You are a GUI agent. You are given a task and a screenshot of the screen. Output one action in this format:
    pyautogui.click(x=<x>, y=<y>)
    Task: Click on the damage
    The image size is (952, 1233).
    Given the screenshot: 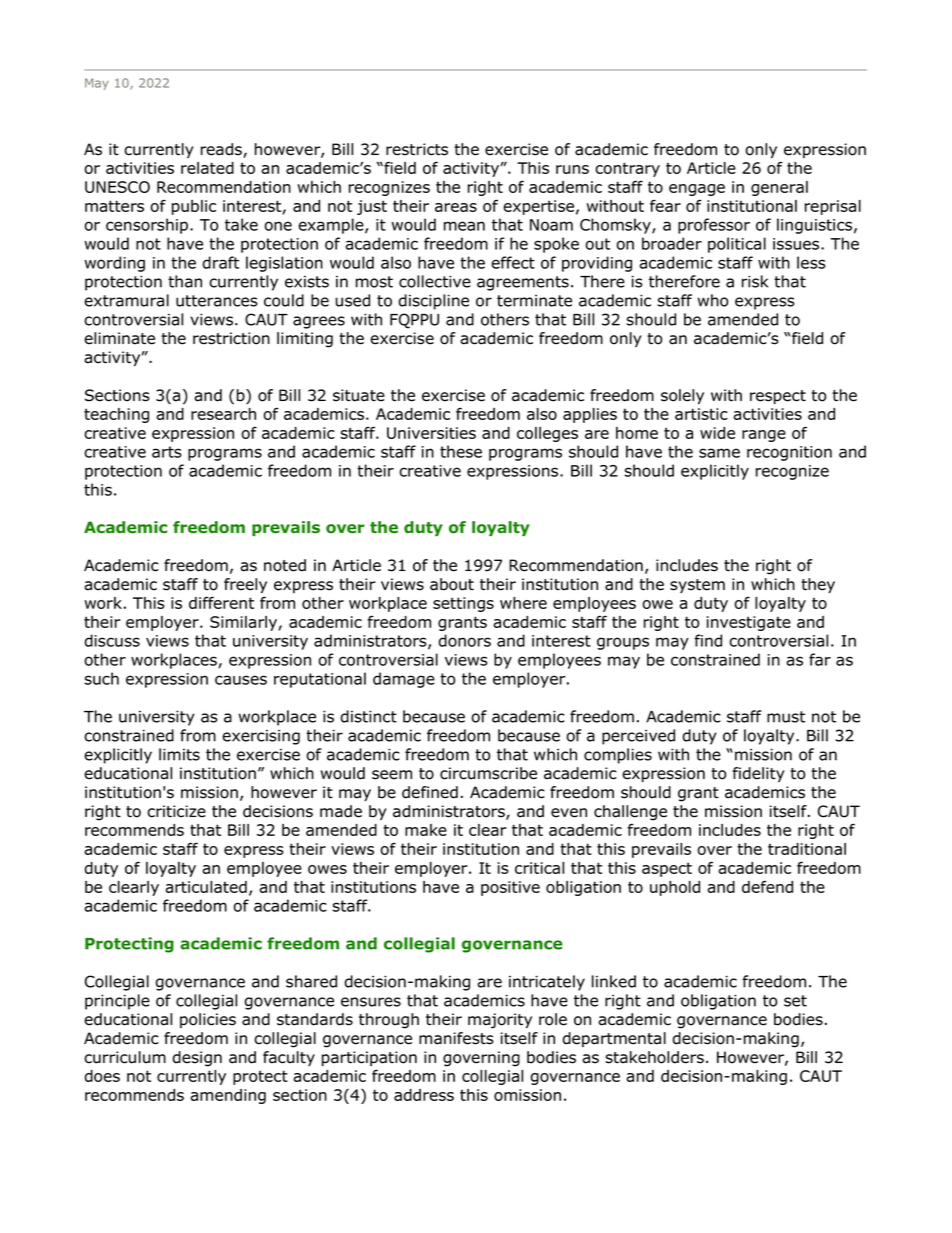 What is the action you would take?
    pyautogui.click(x=404, y=680)
